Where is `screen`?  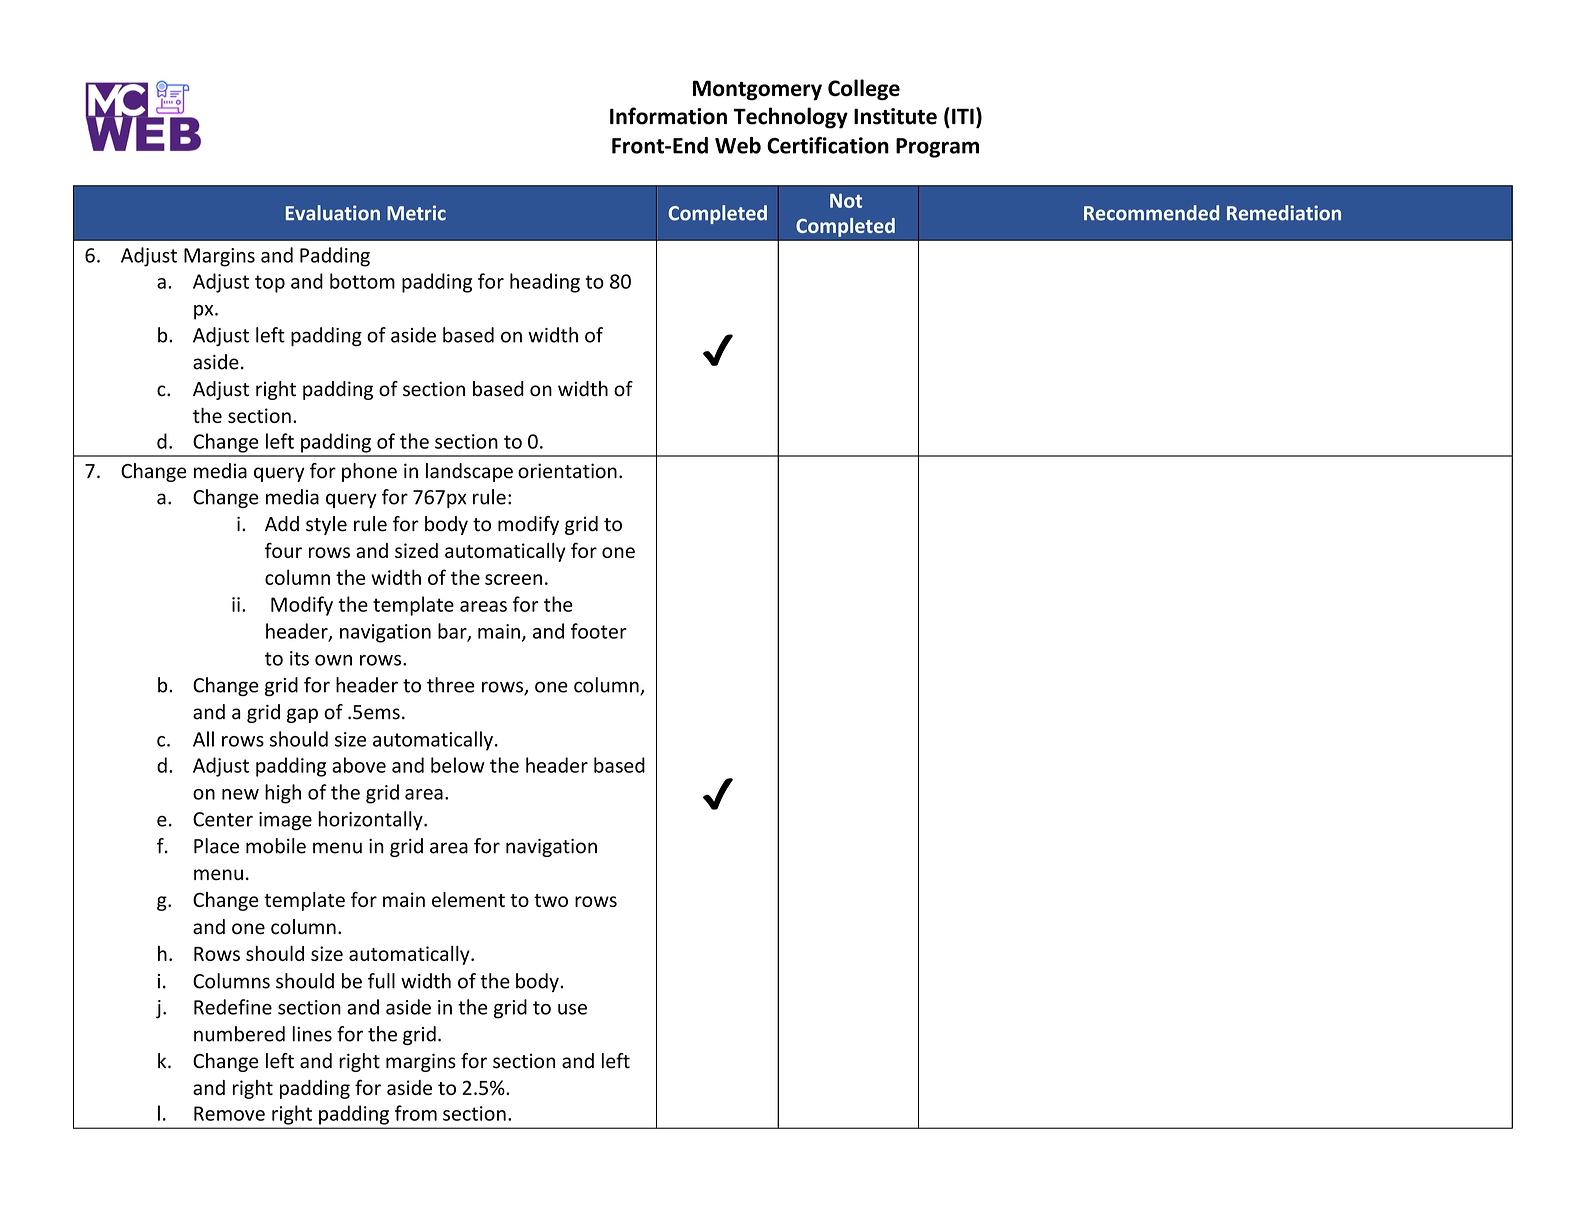
screen is located at coordinates (513, 579).
